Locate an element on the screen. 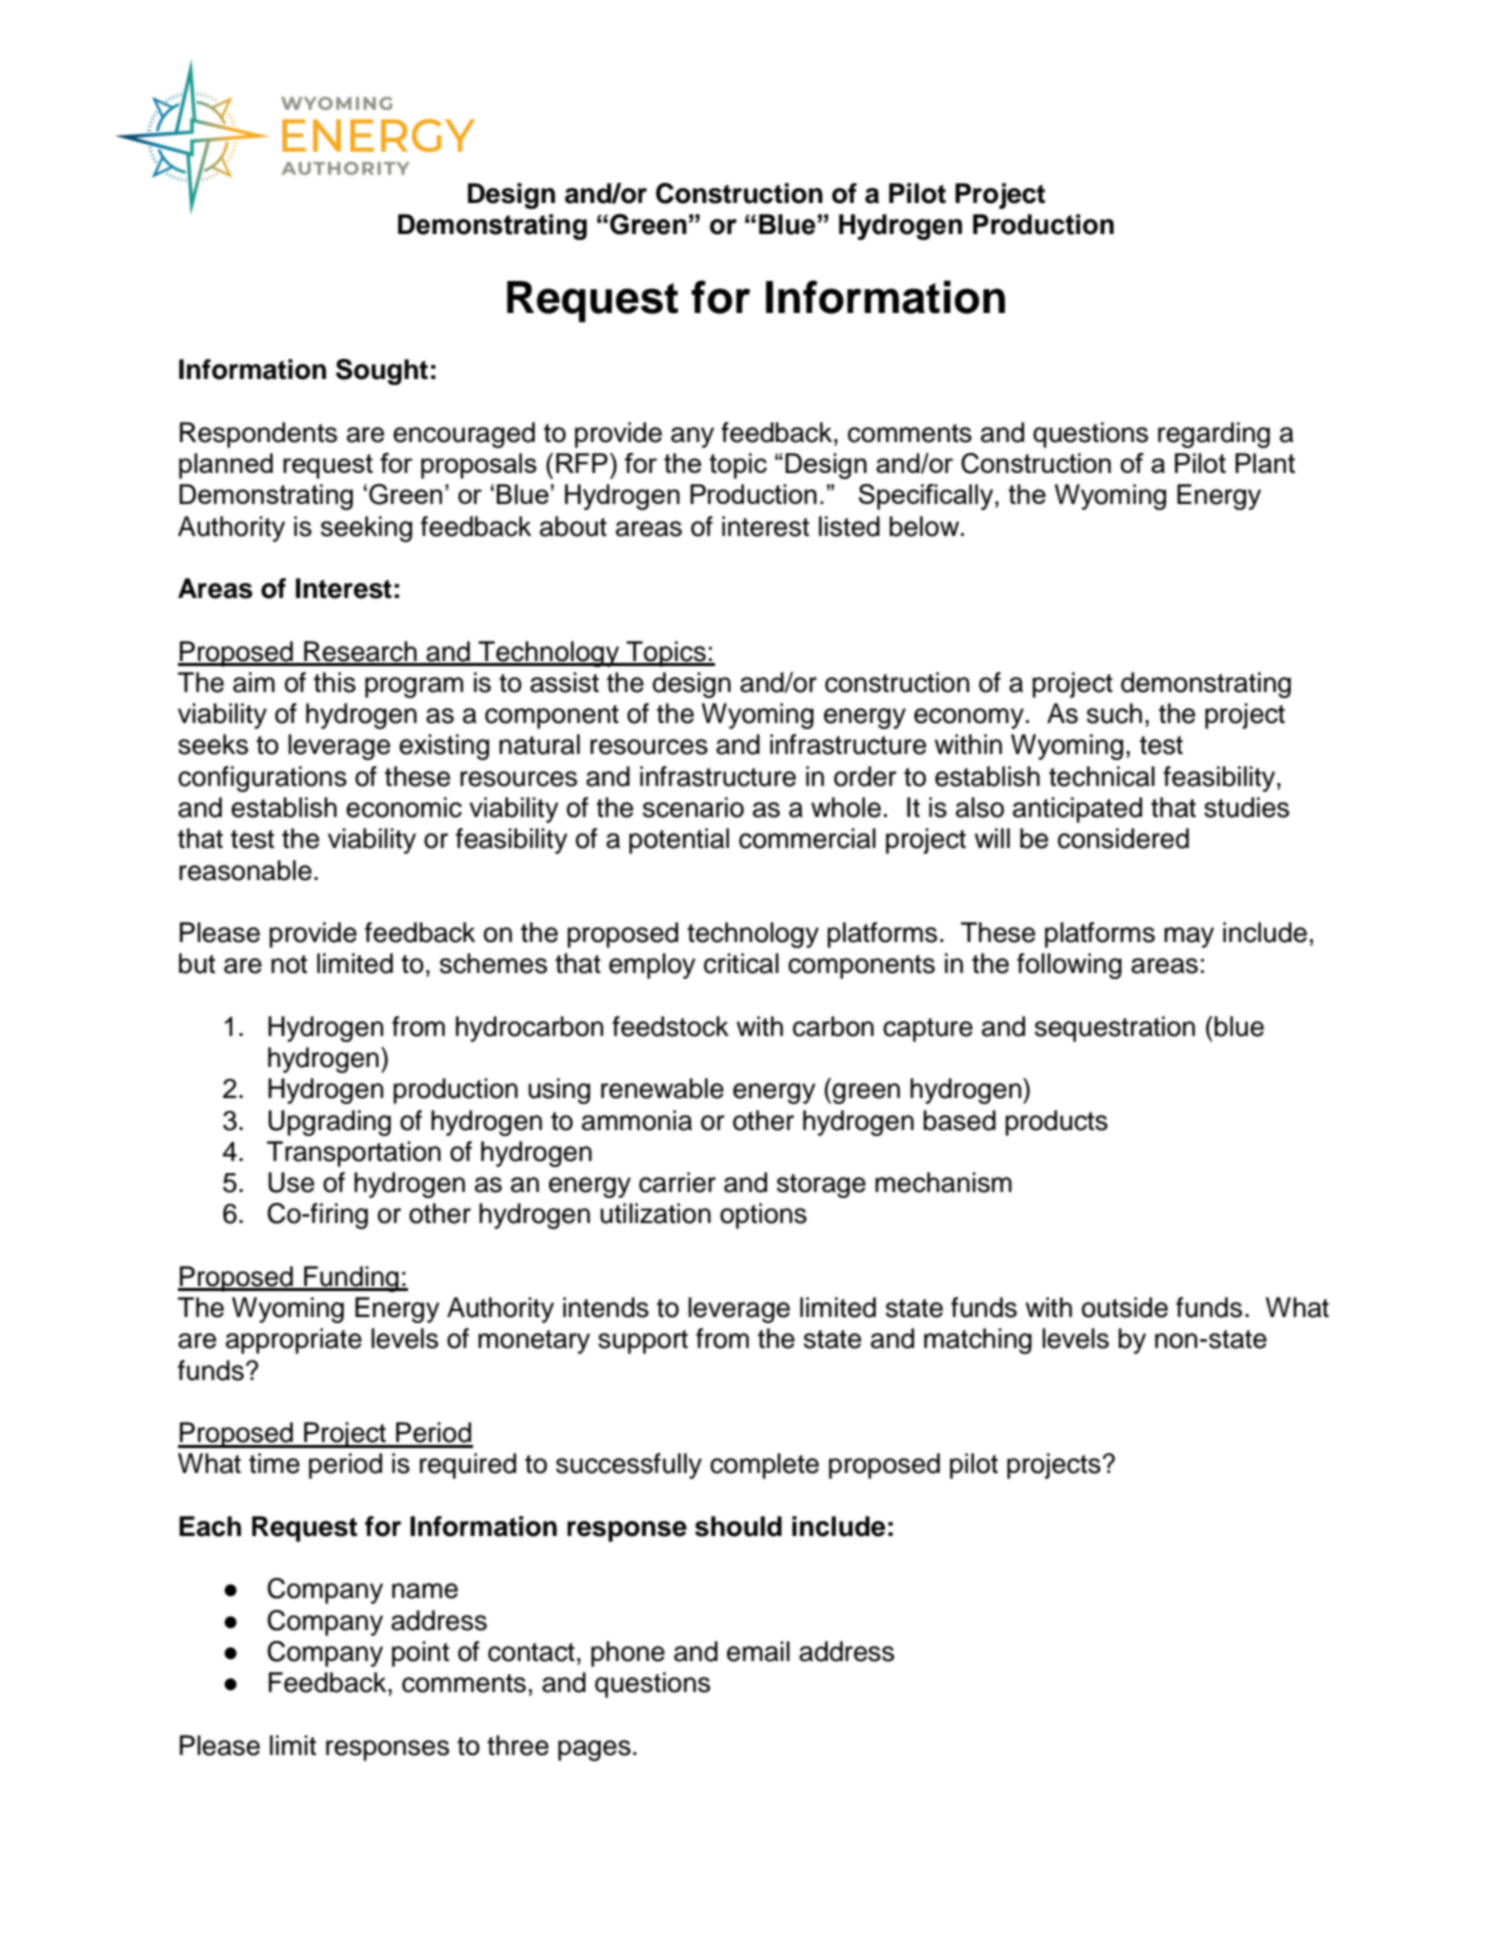 Image resolution: width=1512 pixels, height=1957 pixels. point is located at coordinates (420, 1654).
